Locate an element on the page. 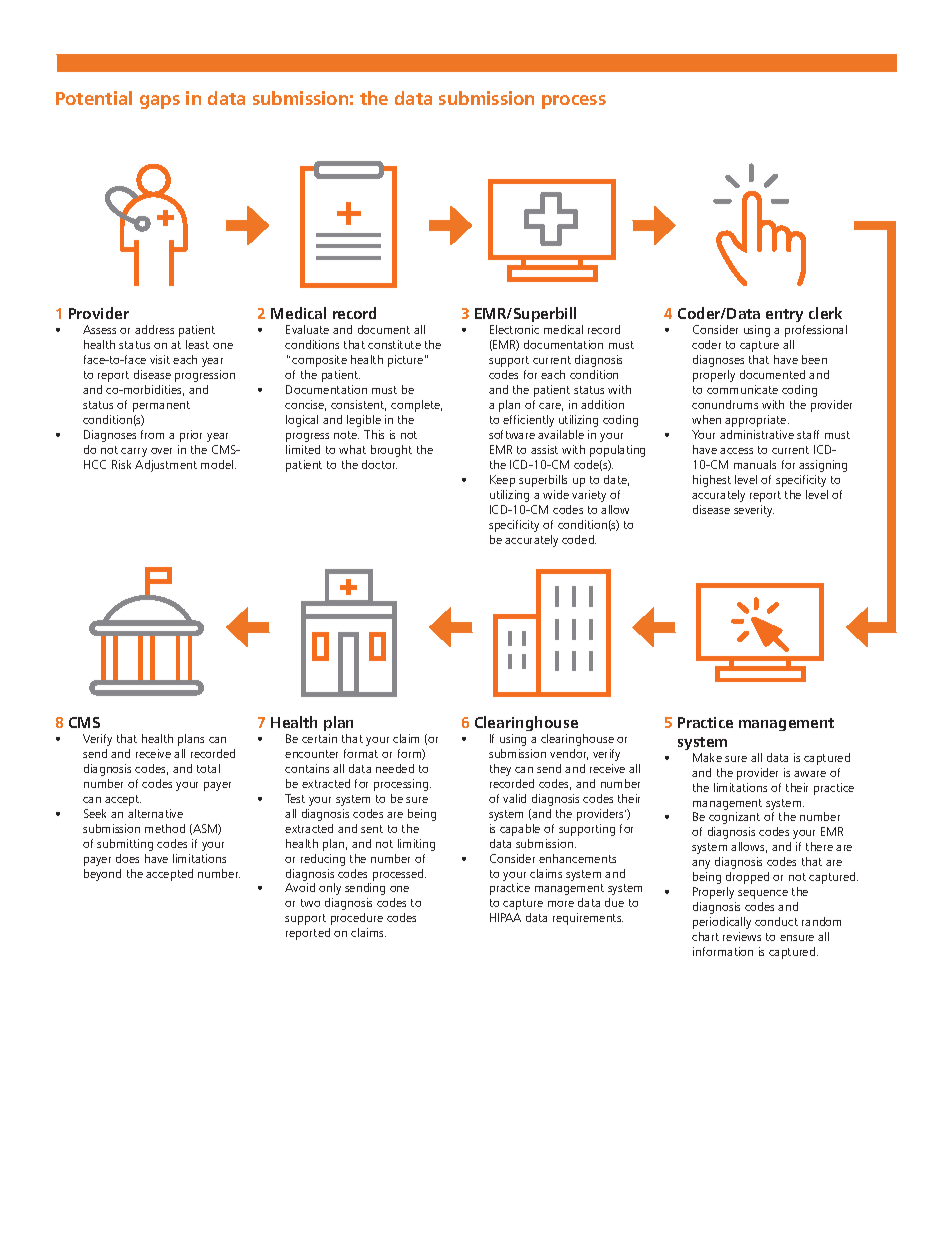  Adjustment is located at coordinates (166, 466).
